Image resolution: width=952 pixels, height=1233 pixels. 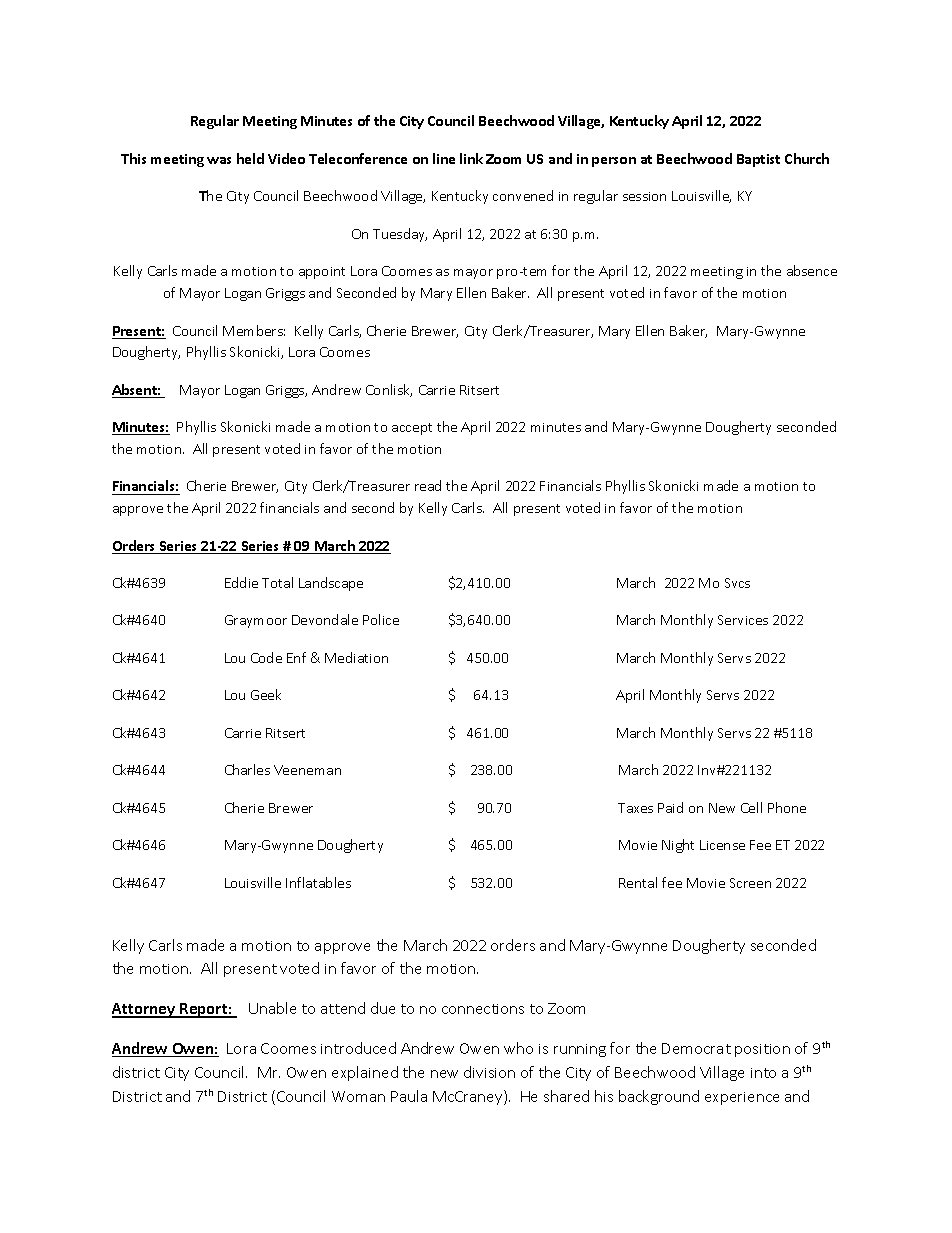 I want to click on Taxes, so click(x=635, y=808).
